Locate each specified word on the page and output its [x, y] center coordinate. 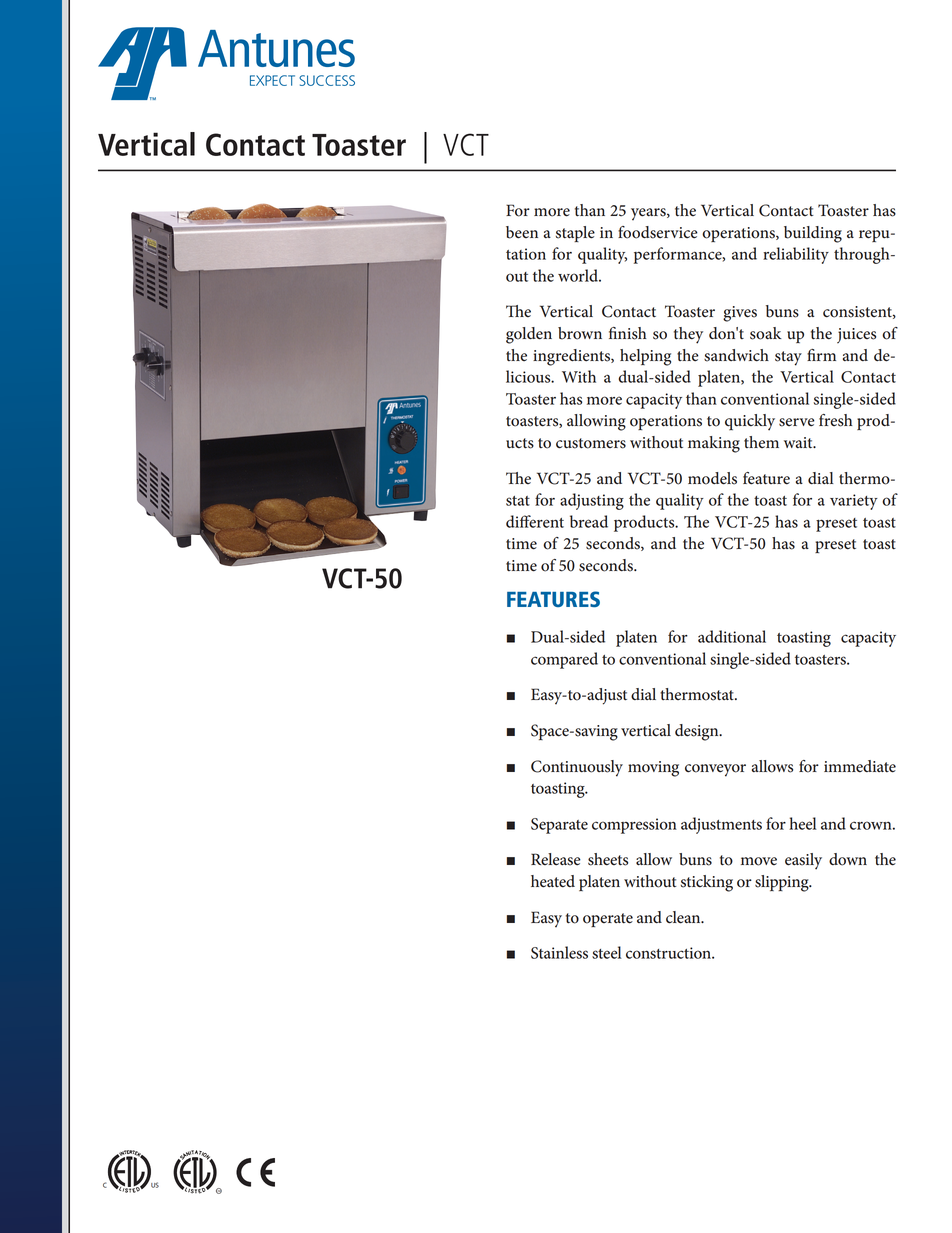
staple [575, 234]
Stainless [559, 952]
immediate [860, 766]
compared [564, 660]
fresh [836, 420]
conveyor [715, 770]
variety [854, 502]
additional [732, 636]
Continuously [577, 768]
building [813, 234]
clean [684, 917]
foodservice [658, 232]
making [714, 444]
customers [591, 443]
